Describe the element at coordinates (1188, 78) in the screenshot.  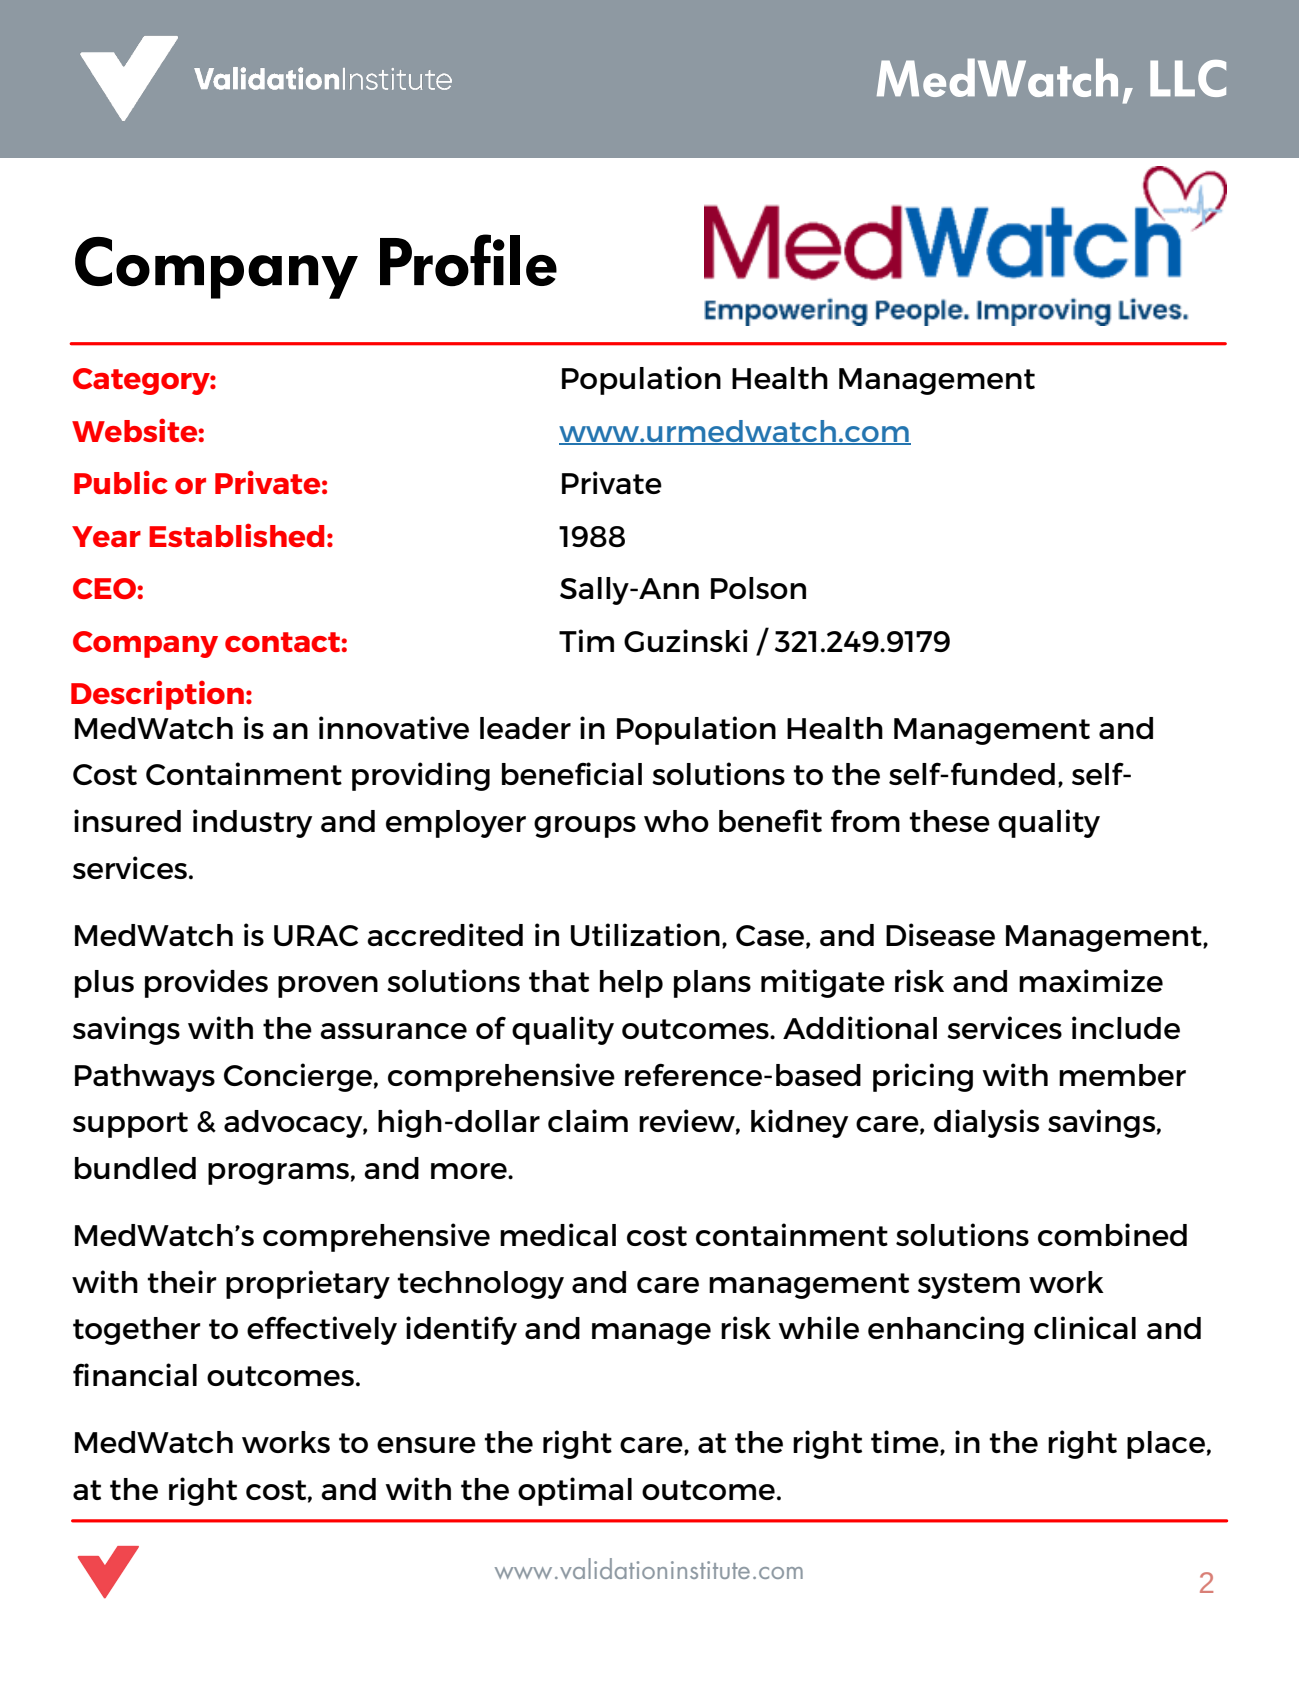
I see `LLC` at that location.
